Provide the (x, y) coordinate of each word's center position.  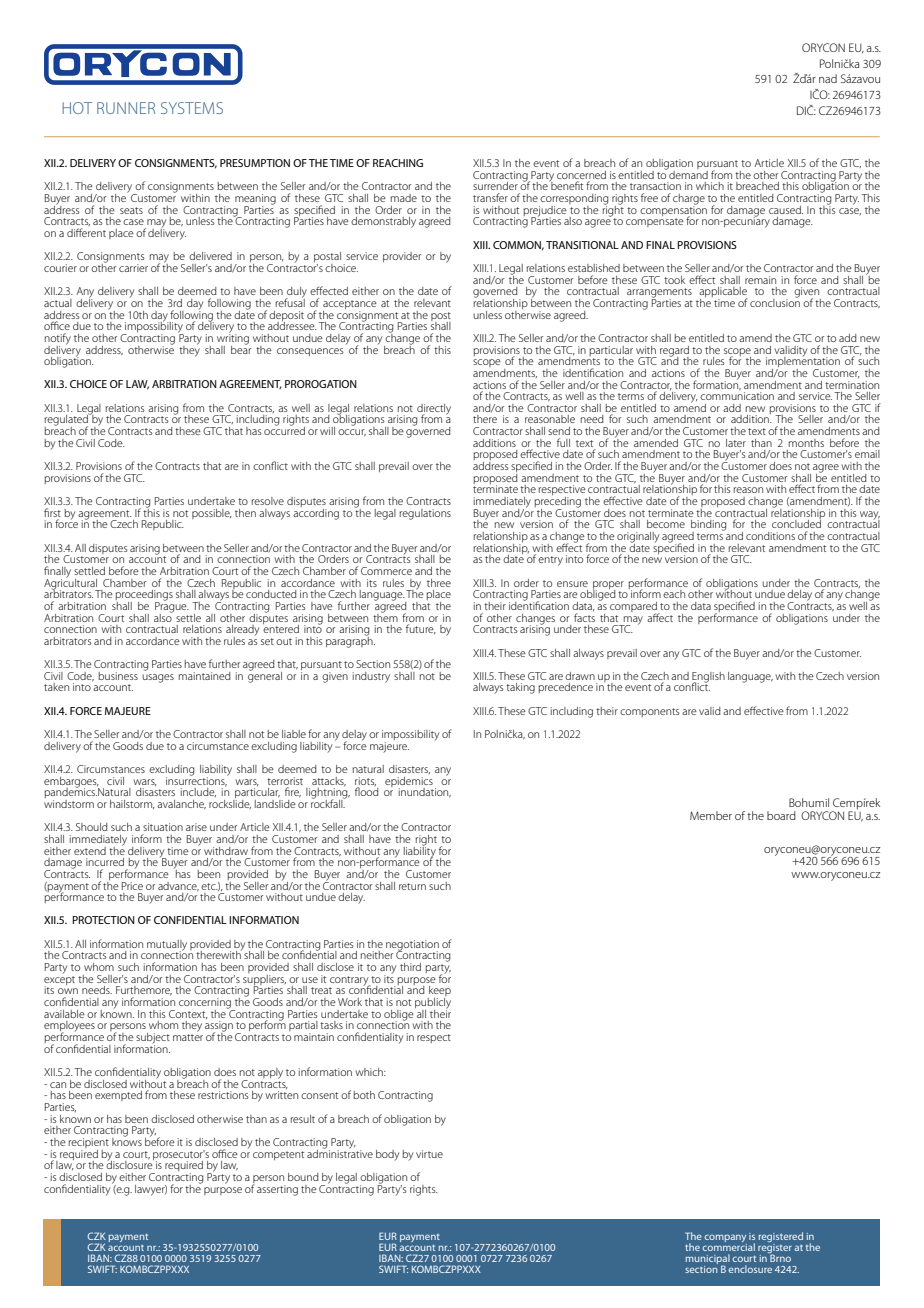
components (650, 712)
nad (828, 78)
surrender (495, 186)
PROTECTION (103, 920)
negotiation (412, 946)
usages (158, 678)
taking (520, 688)
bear (241, 348)
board (781, 815)
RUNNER (126, 108)
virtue (429, 1154)
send (559, 431)
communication (737, 395)
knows (127, 1140)
